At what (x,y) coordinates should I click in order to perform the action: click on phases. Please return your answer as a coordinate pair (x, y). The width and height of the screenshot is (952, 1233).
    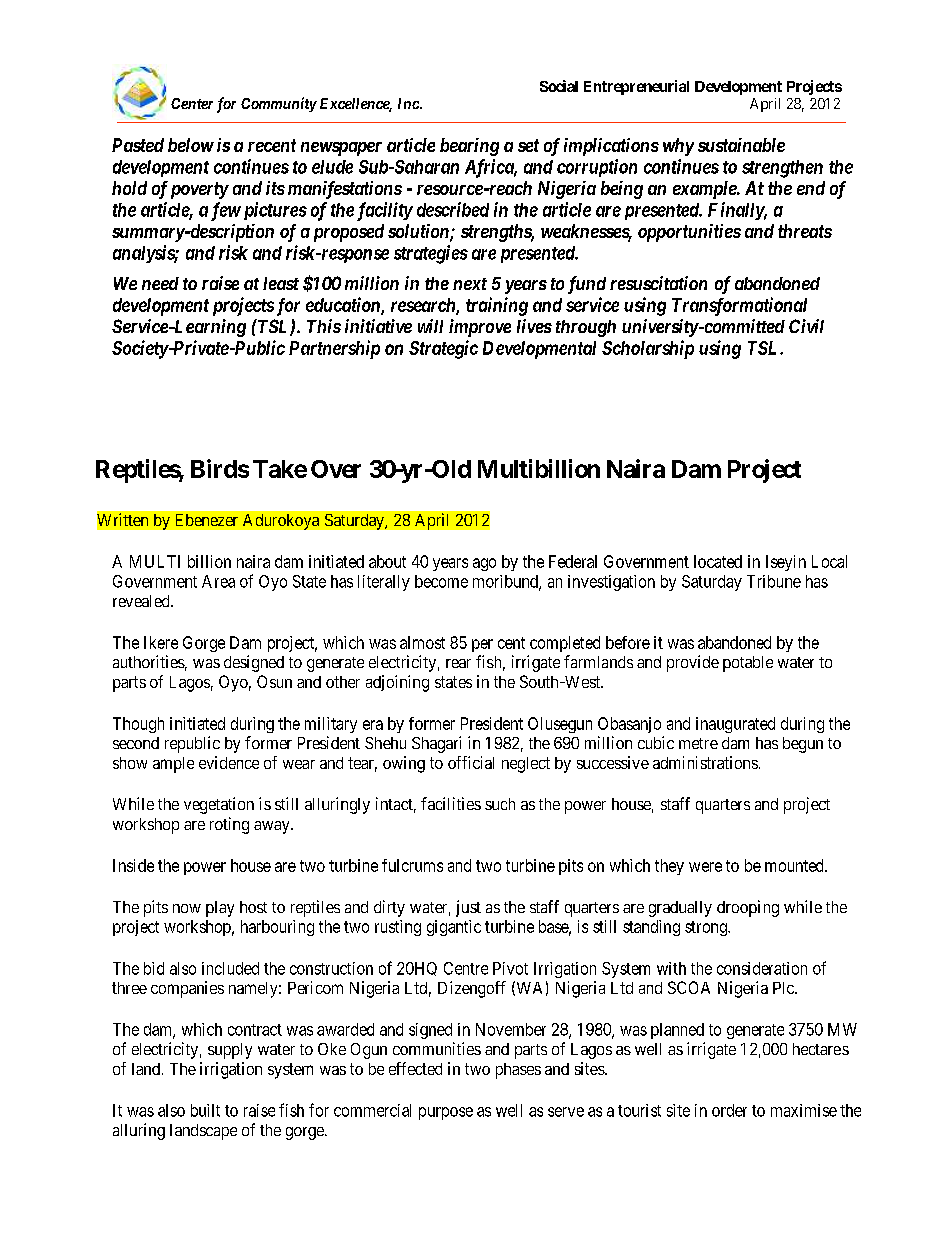
    Looking at the image, I should click on (518, 1071).
